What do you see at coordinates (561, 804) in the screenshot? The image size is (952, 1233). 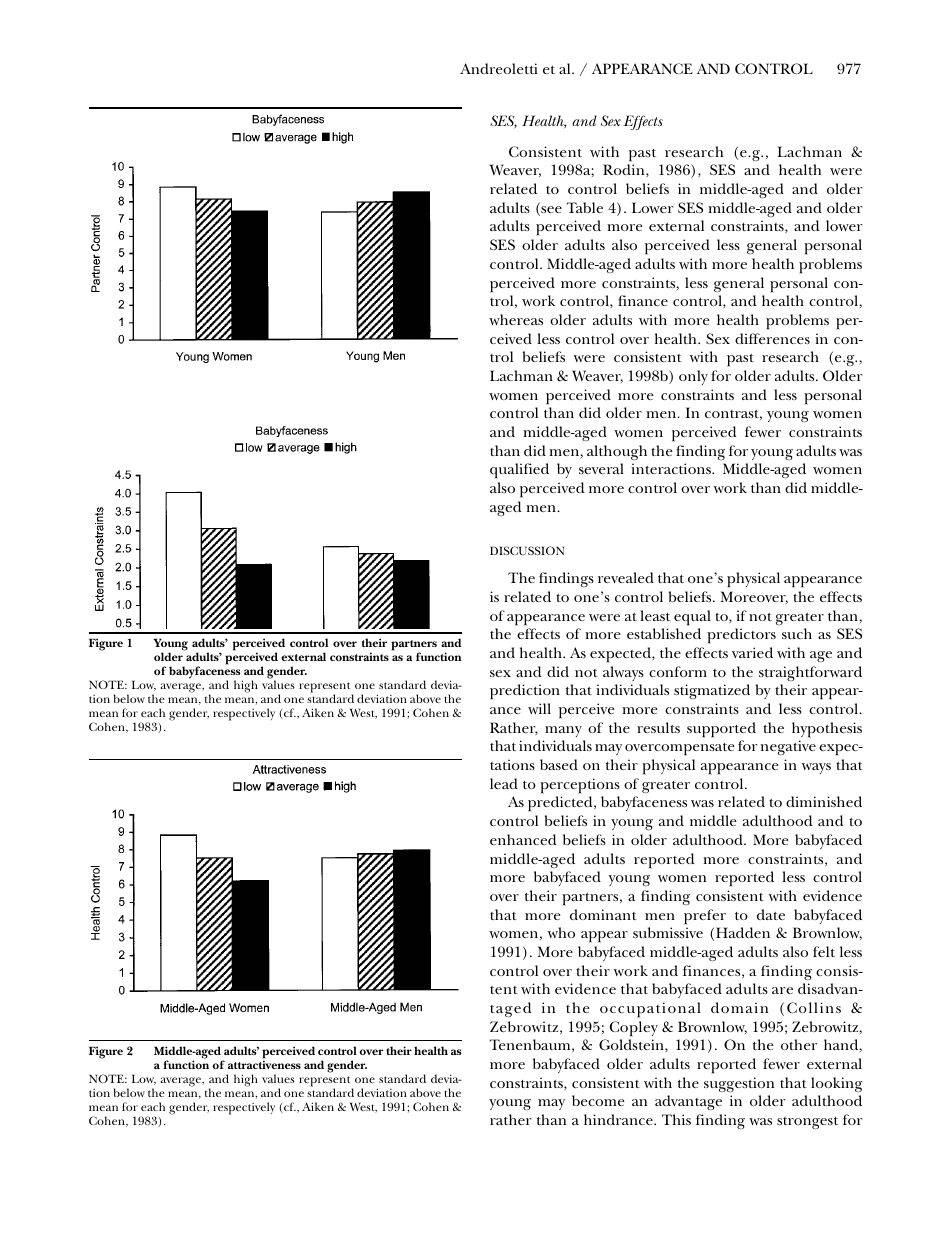 I see `predicted` at bounding box center [561, 804].
